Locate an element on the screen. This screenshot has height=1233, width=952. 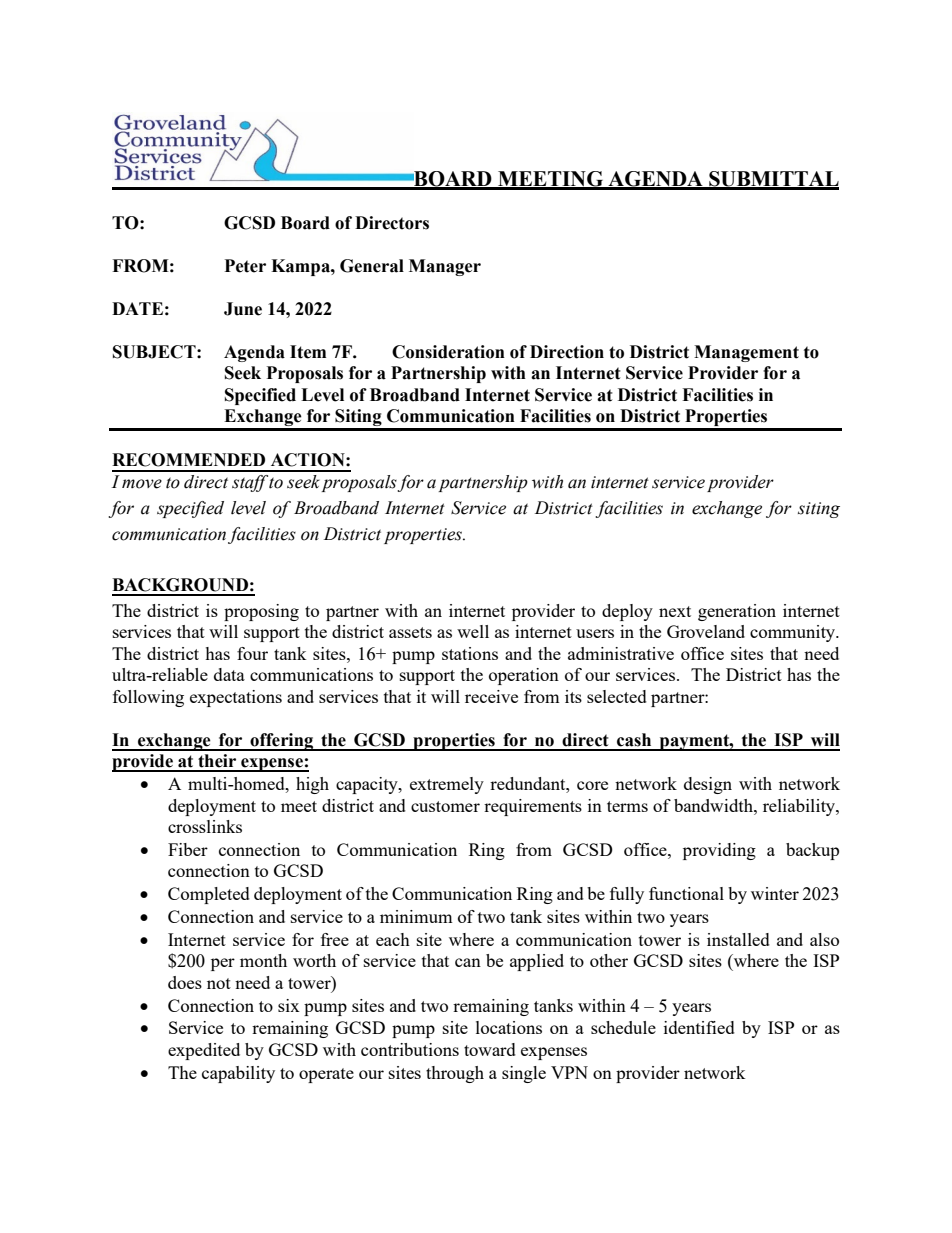
toward is located at coordinates (490, 1049).
